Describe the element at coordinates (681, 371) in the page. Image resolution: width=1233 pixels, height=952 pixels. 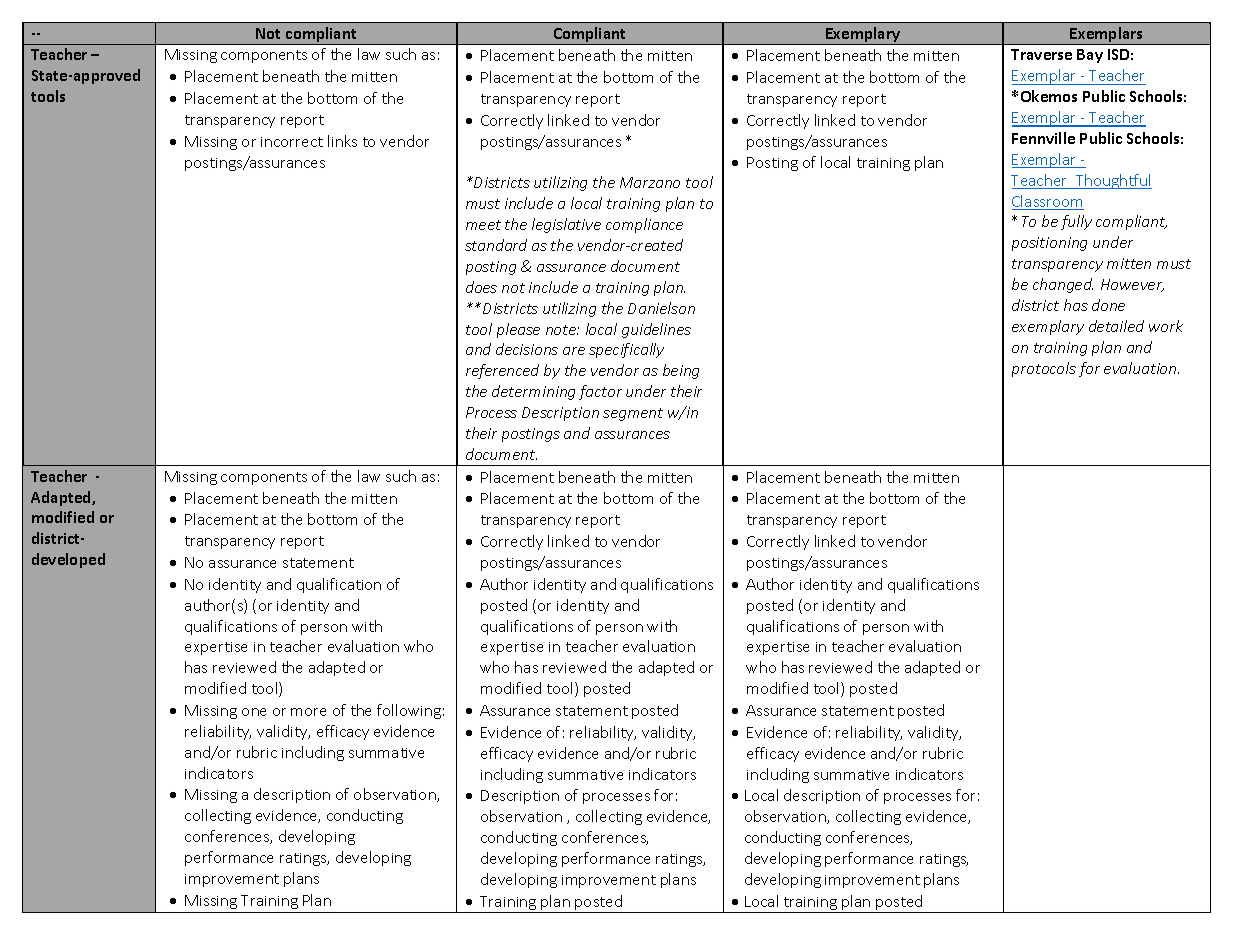
I see `being` at that location.
